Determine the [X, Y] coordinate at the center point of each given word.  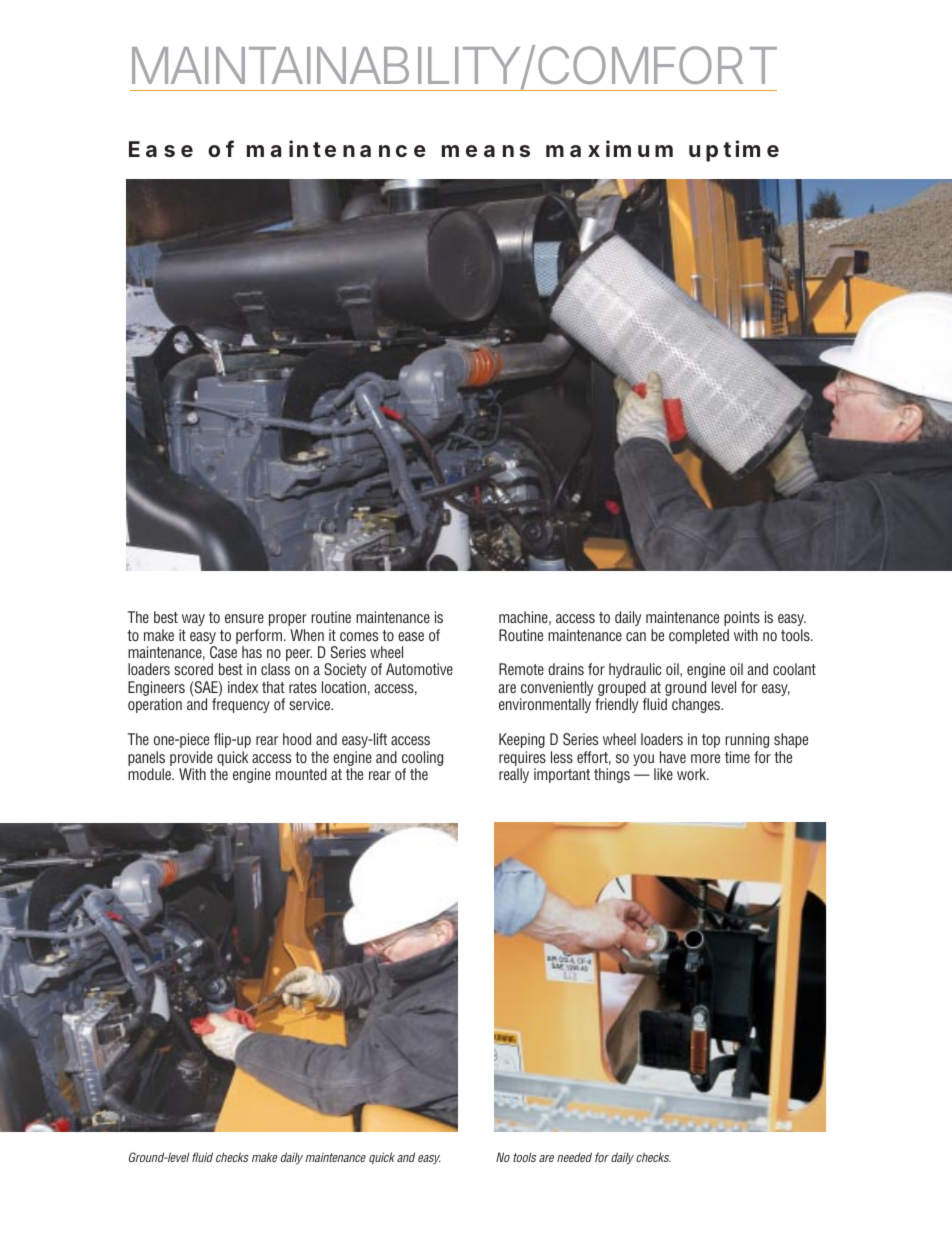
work [693, 774]
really [514, 775]
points [742, 618]
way [193, 620]
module [151, 774]
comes [359, 636]
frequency [241, 705]
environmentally [545, 705]
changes [697, 705]
